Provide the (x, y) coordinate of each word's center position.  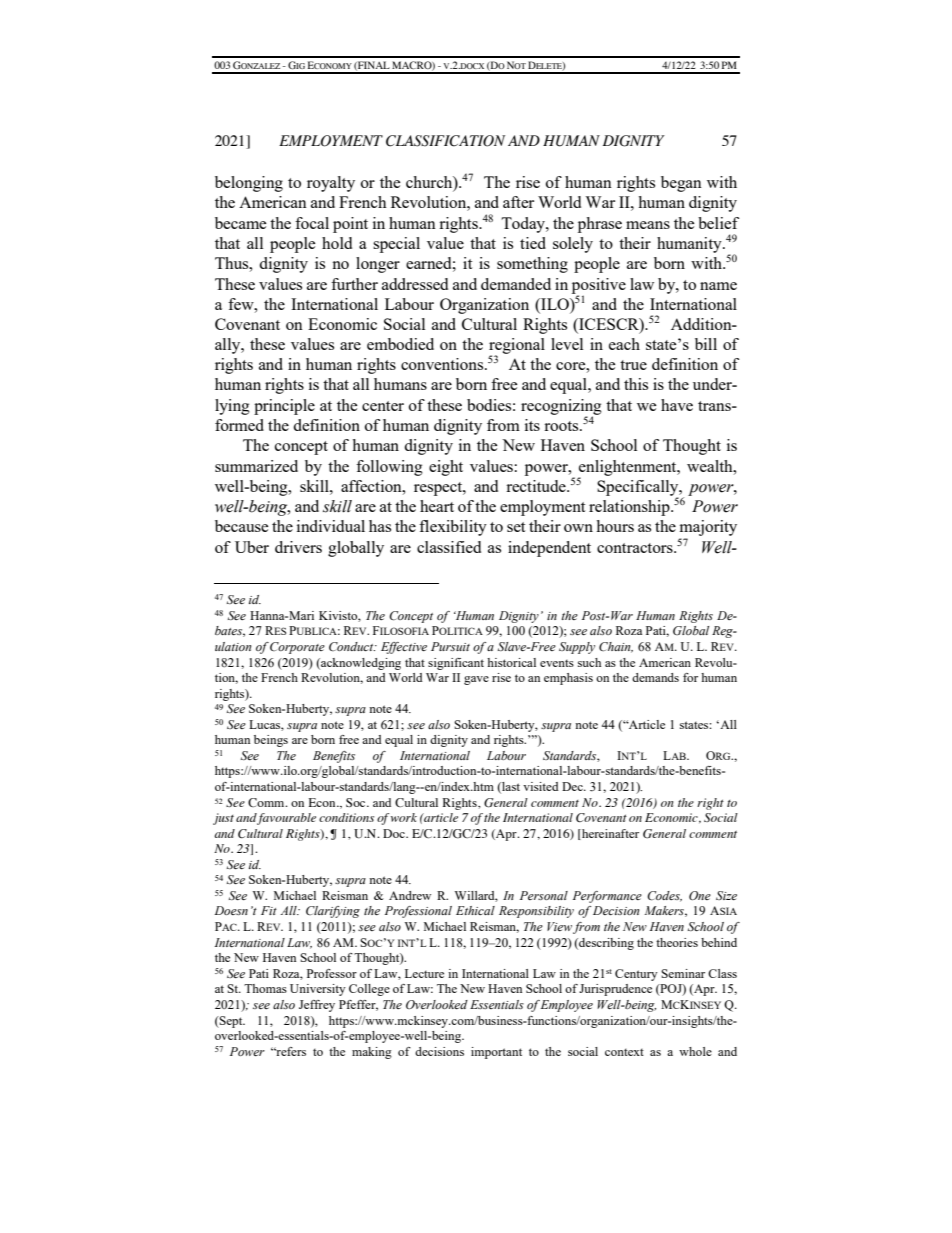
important (496, 1053)
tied (533, 243)
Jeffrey (317, 1006)
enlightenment (628, 469)
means (648, 225)
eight (446, 468)
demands (655, 677)
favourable (286, 819)
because (242, 526)
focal (312, 223)
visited (541, 786)
